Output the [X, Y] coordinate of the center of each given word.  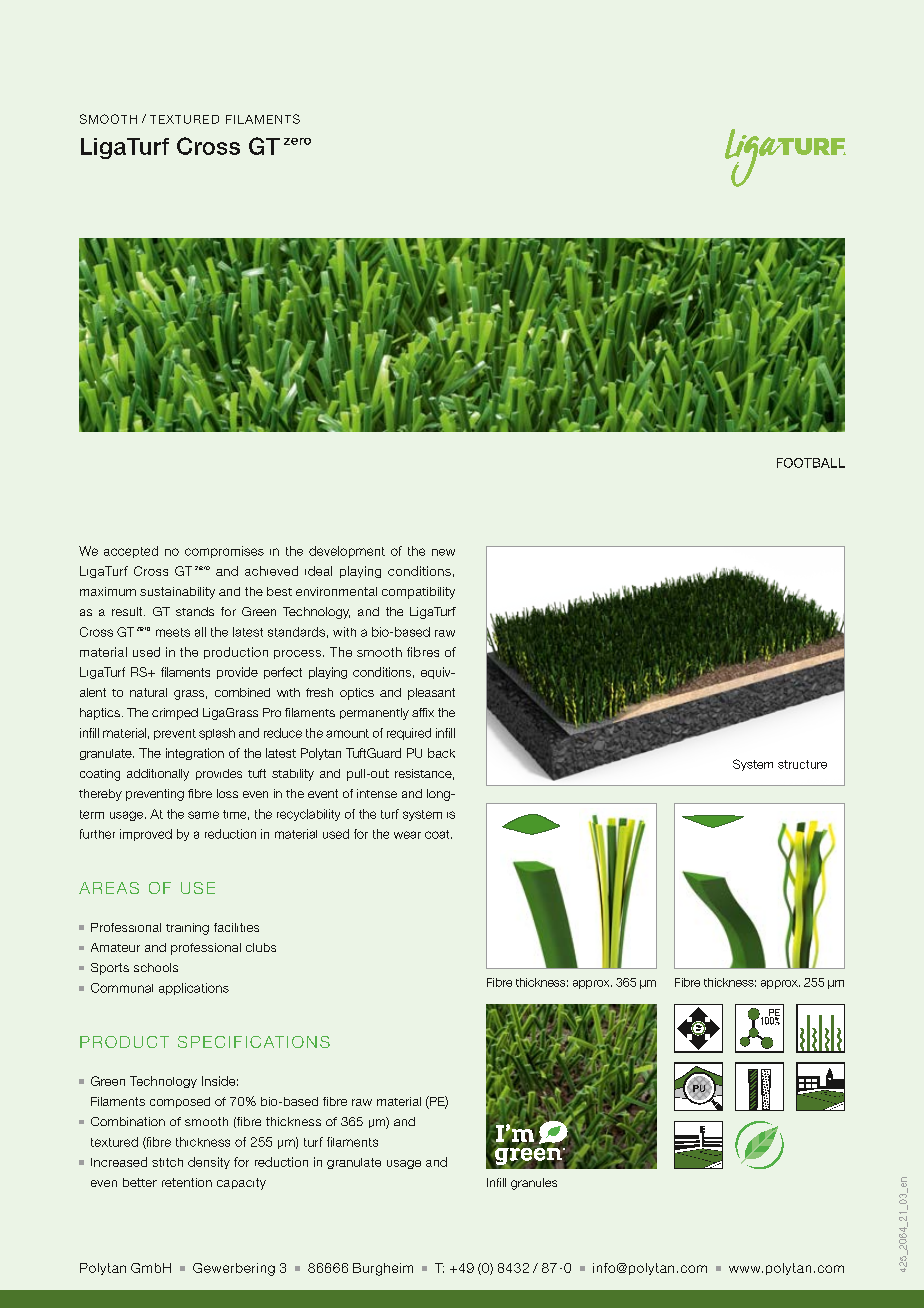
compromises [224, 552]
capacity [241, 1184]
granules [534, 1184]
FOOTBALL [811, 463]
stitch [167, 1162]
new [443, 552]
